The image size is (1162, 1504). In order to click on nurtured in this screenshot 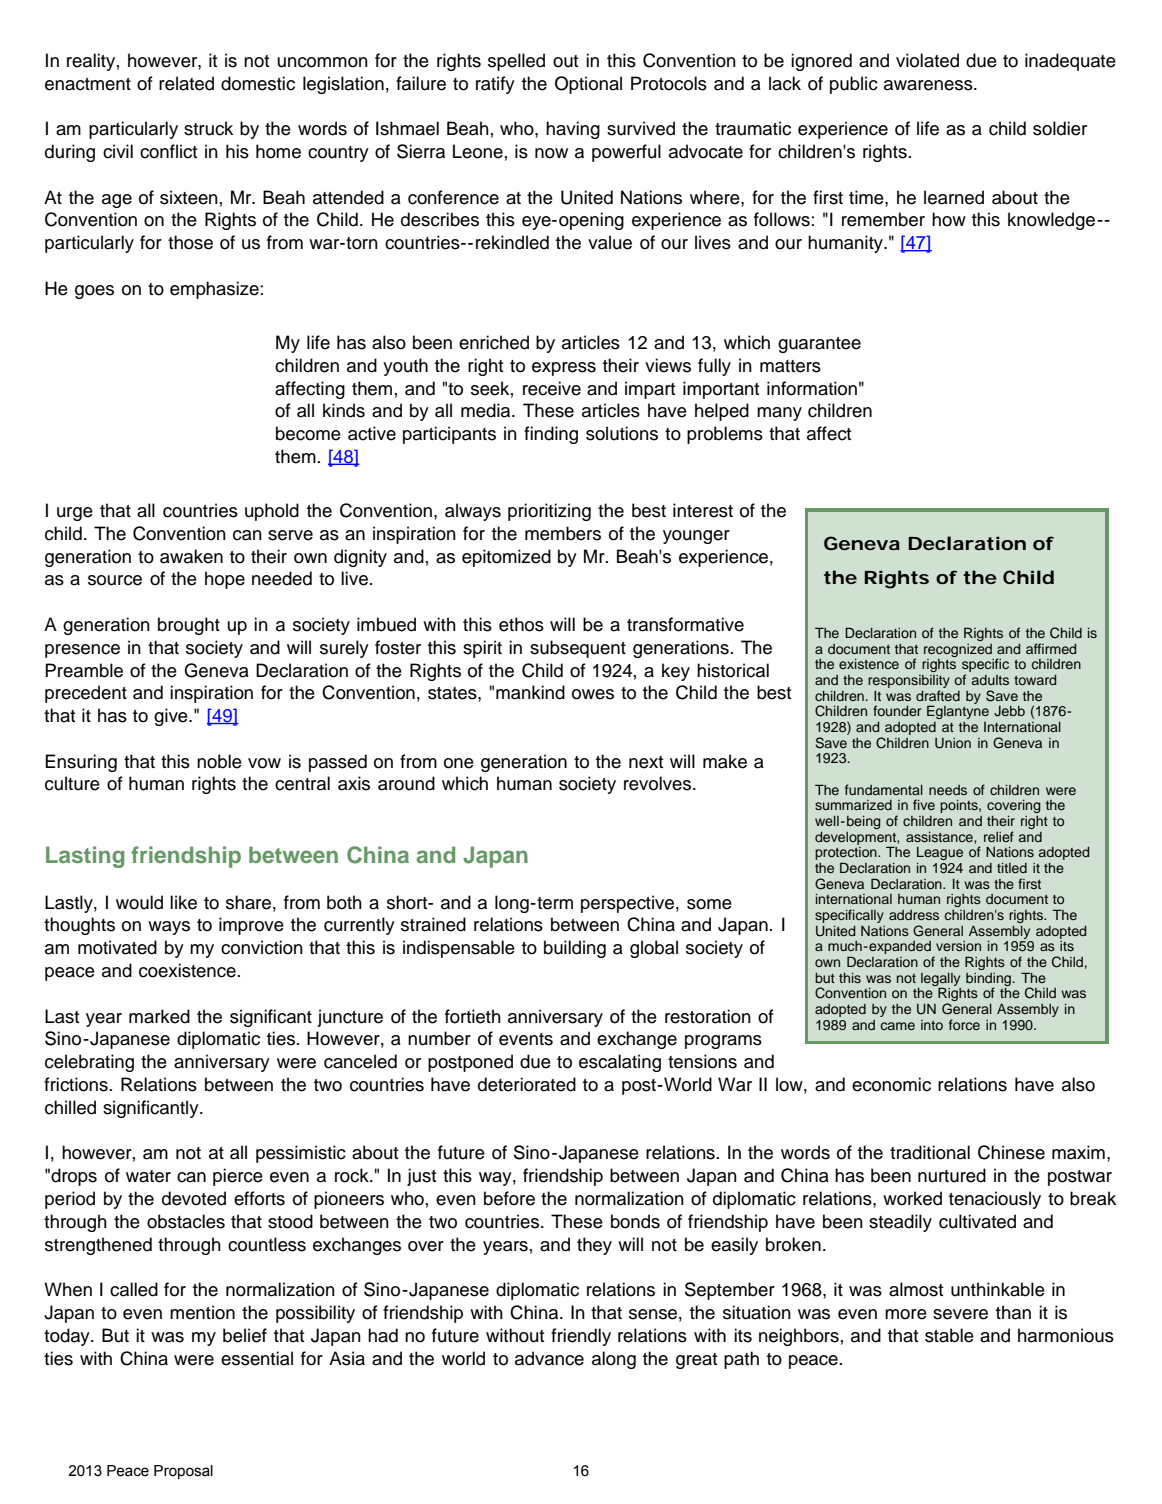, I will do `click(952, 1175)`.
